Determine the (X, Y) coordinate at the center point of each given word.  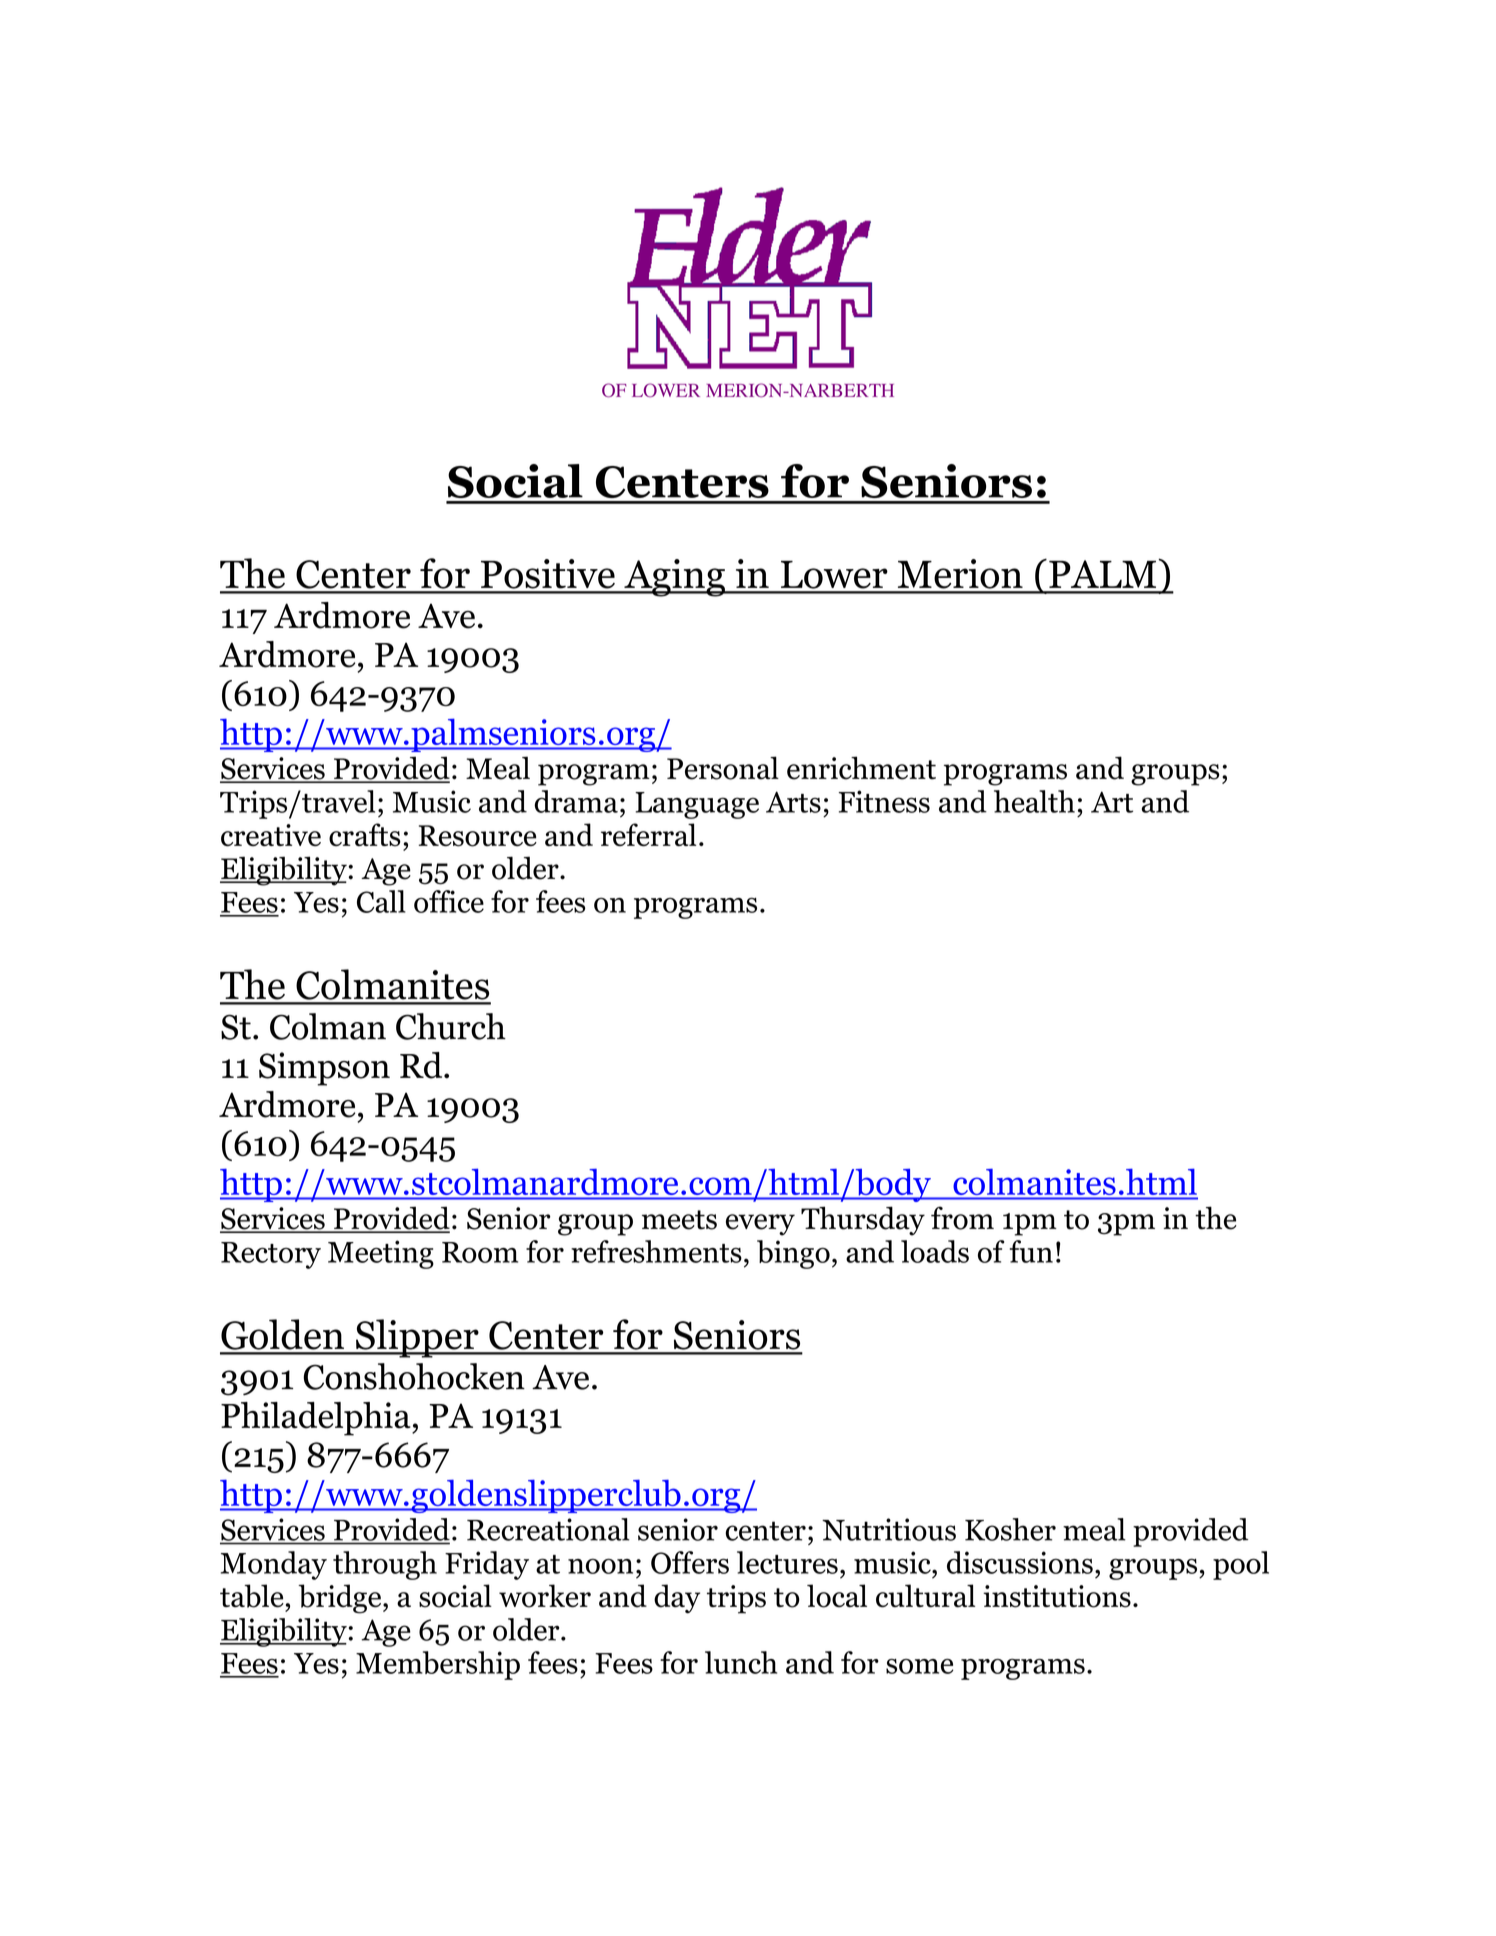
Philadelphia (317, 1419)
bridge (341, 1599)
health (1034, 801)
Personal (723, 768)
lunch (741, 1662)
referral (648, 834)
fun (1031, 1251)
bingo (793, 1254)
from (962, 1218)
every (760, 1225)
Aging (674, 578)
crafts (365, 835)
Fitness (884, 801)
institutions (1057, 1596)
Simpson (324, 1069)
